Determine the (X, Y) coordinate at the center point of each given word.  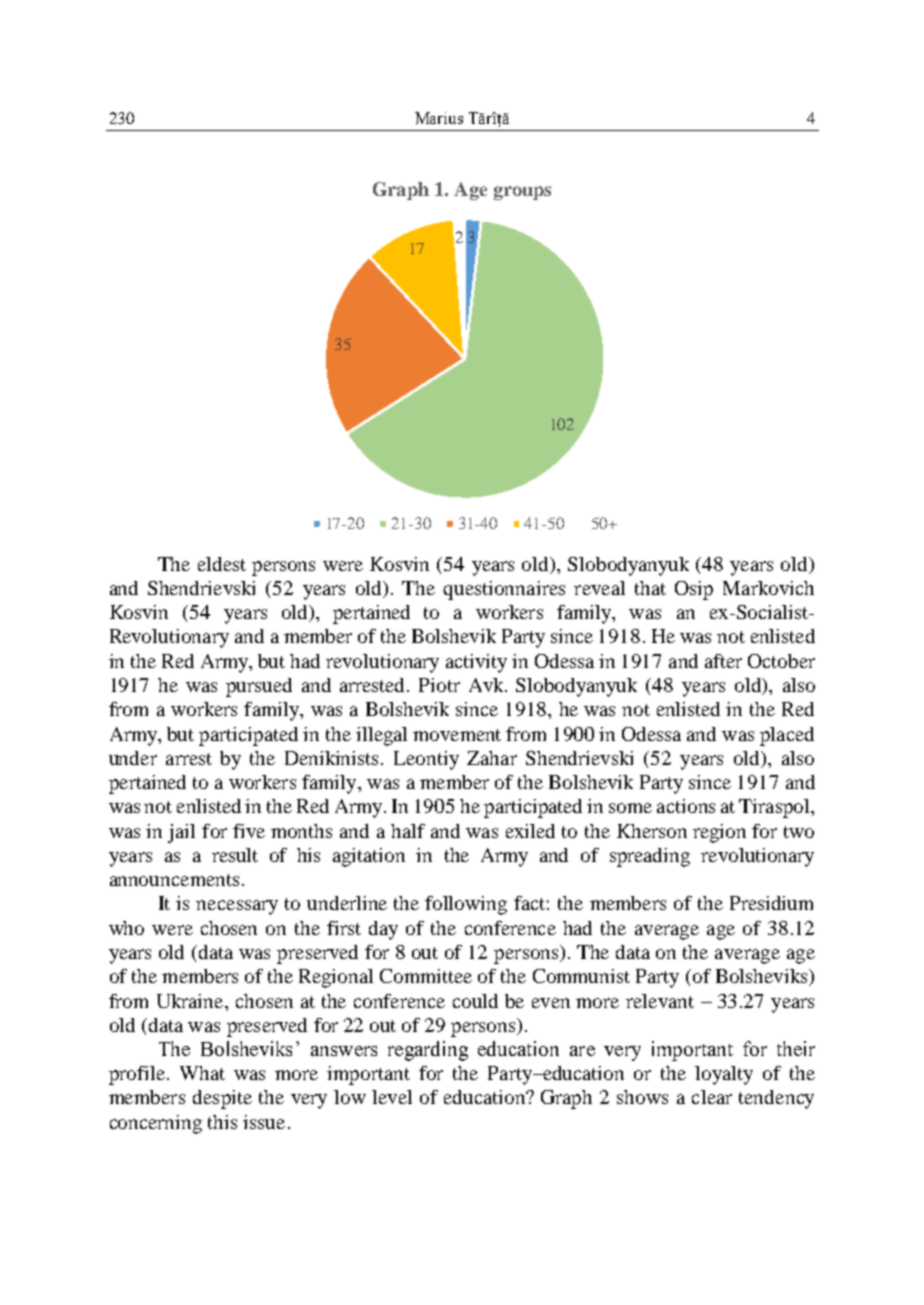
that (650, 588)
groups (522, 193)
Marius (439, 118)
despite (222, 1099)
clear (712, 1097)
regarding (428, 1051)
